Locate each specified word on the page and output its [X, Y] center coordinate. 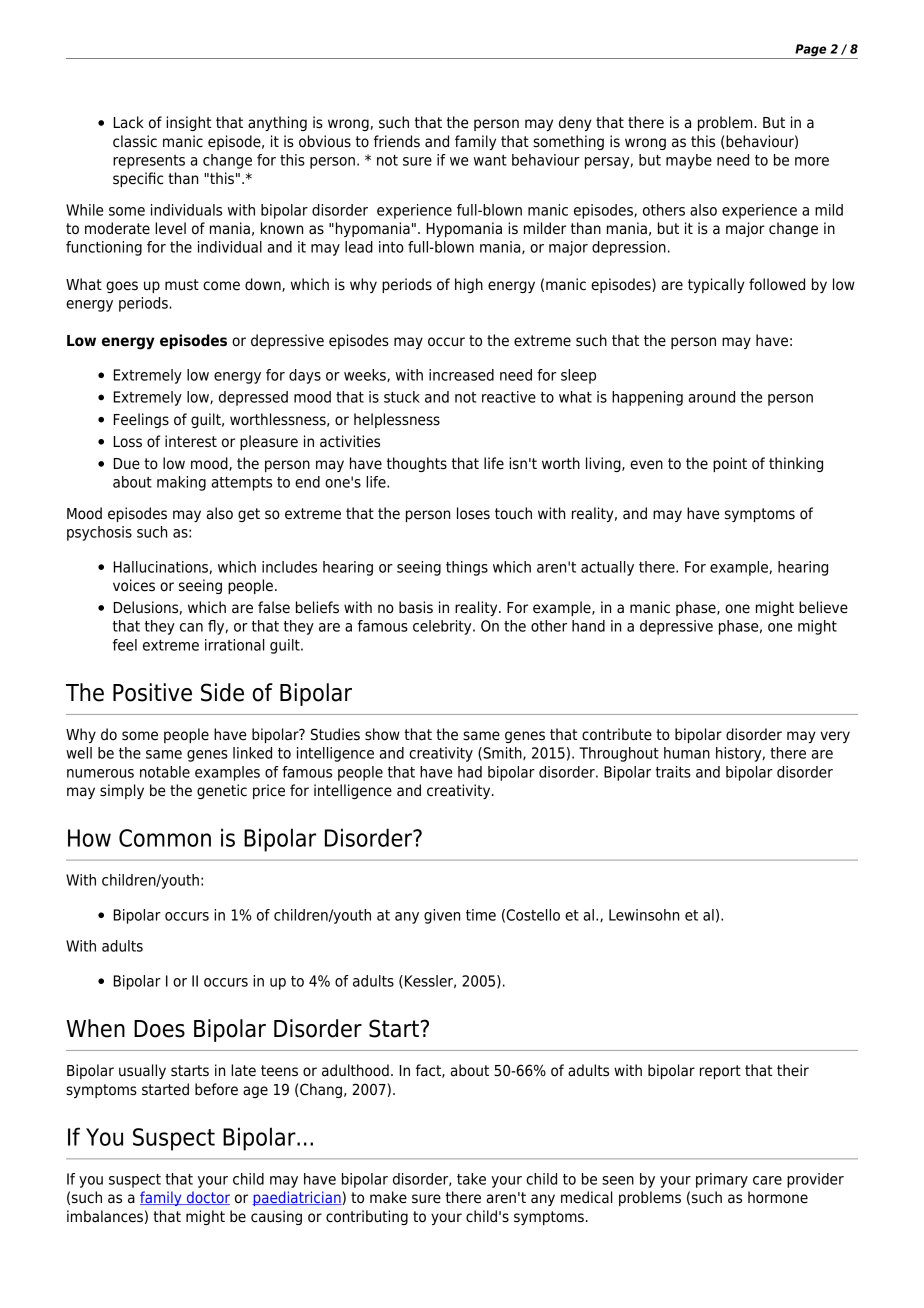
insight [189, 123]
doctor [207, 1198]
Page [810, 50]
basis [416, 607]
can [191, 627]
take [471, 1179]
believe [823, 607]
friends [397, 141]
